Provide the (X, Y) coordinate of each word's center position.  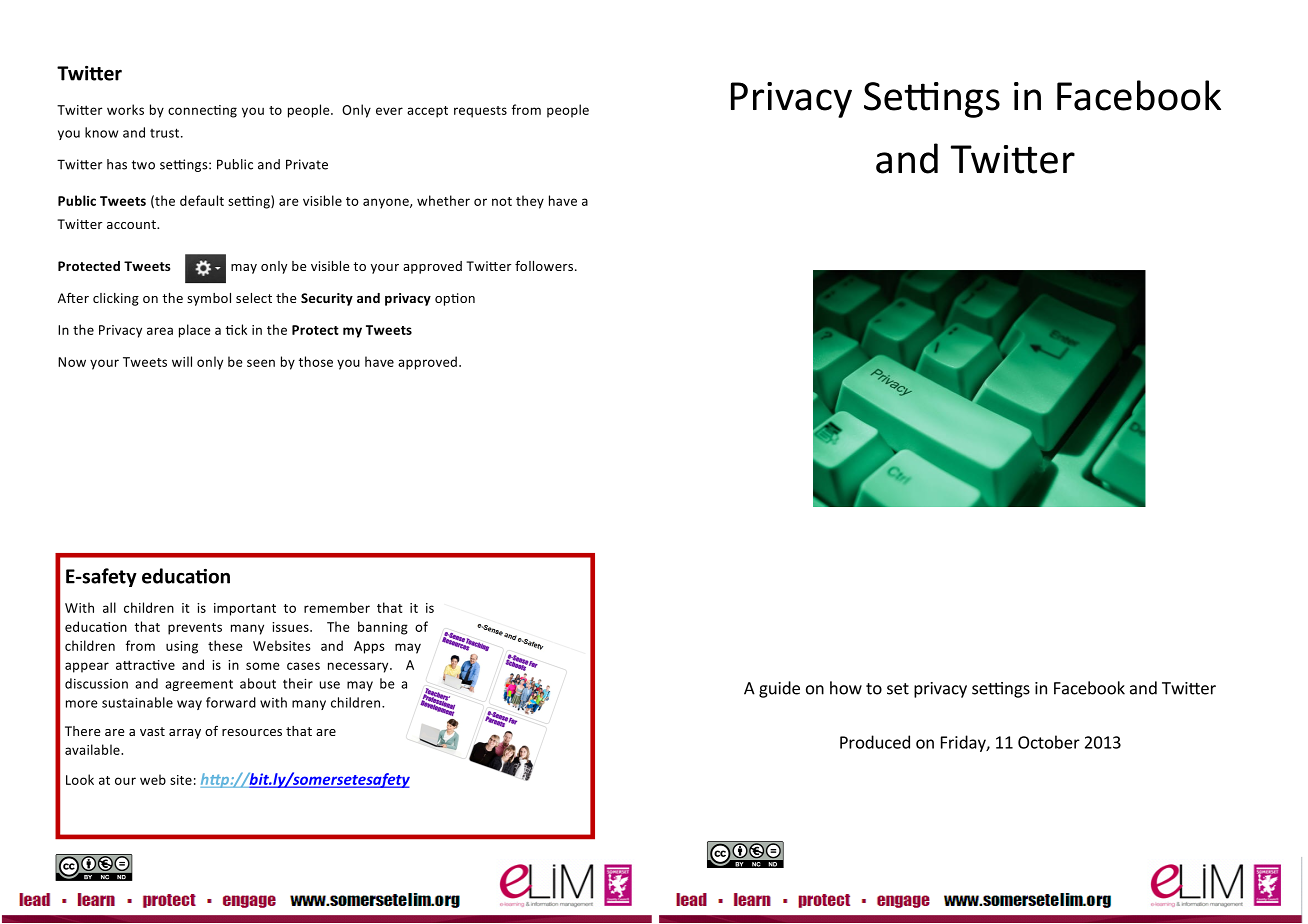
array (185, 734)
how (846, 688)
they (530, 202)
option (455, 299)
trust (166, 133)
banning (383, 628)
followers (545, 265)
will (182, 361)
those (316, 361)
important (245, 609)
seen (261, 363)
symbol (209, 299)
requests (480, 112)
